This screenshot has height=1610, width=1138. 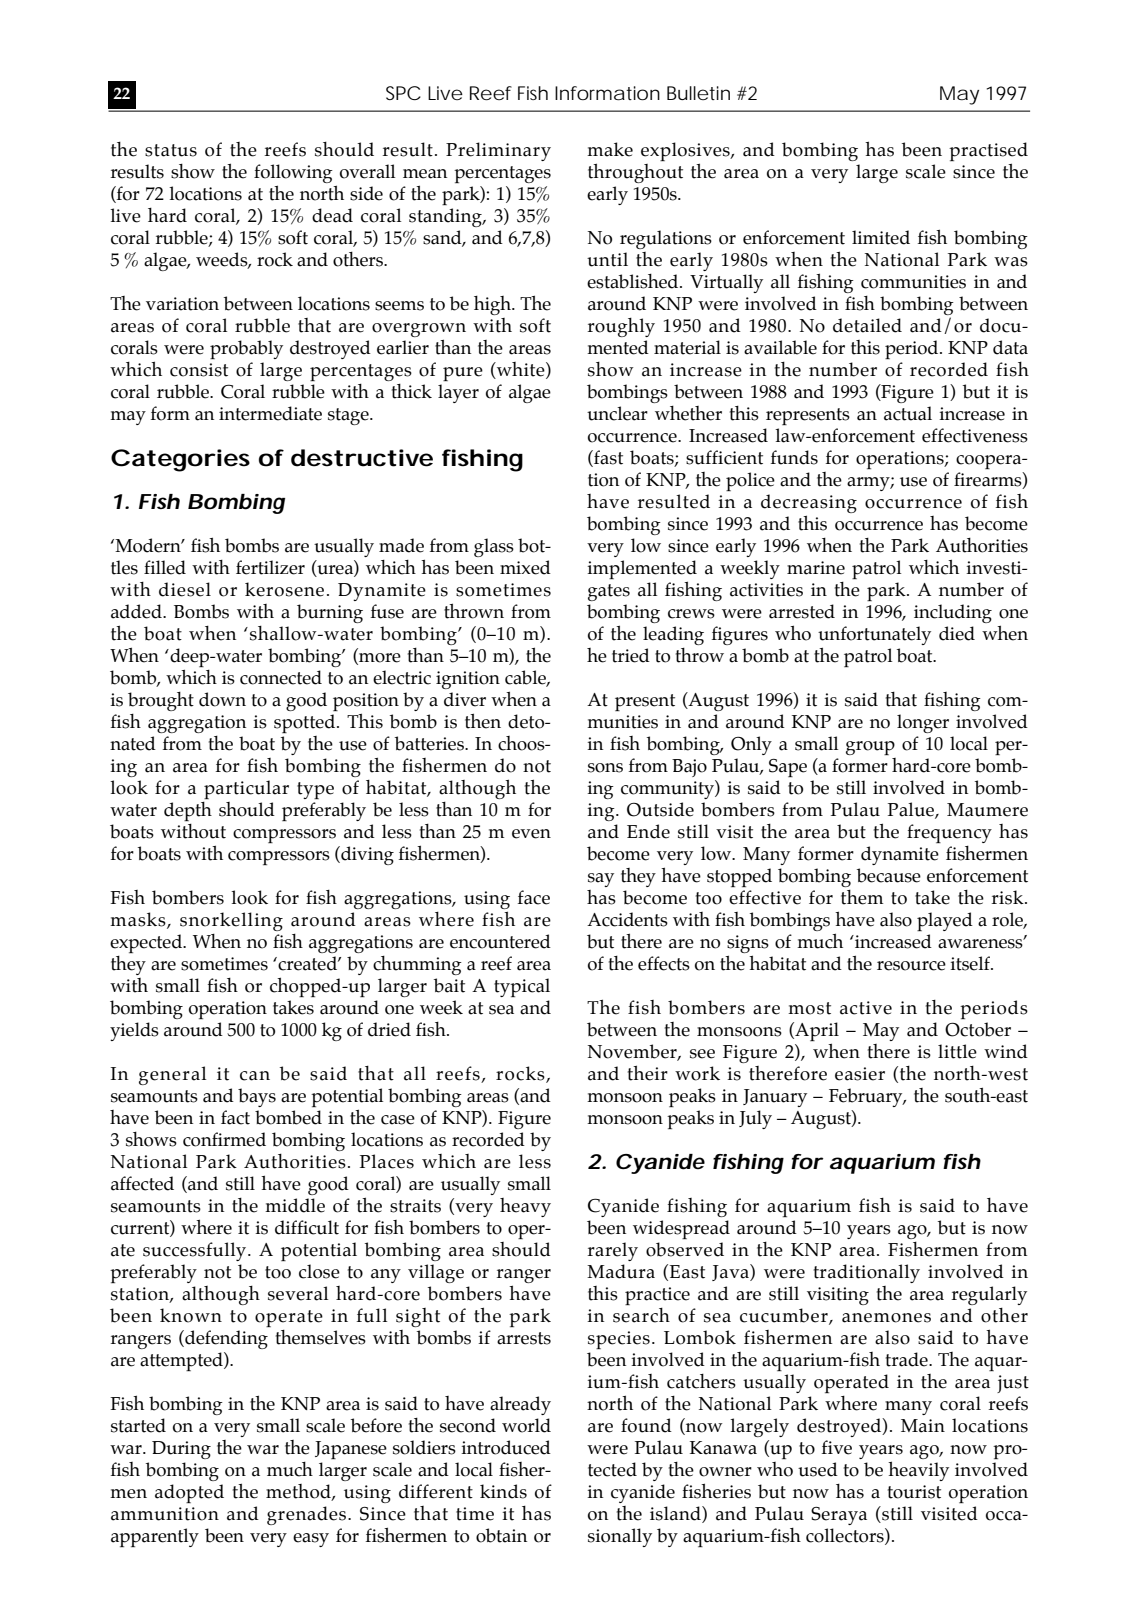 I want to click on kinds, so click(x=503, y=1491).
